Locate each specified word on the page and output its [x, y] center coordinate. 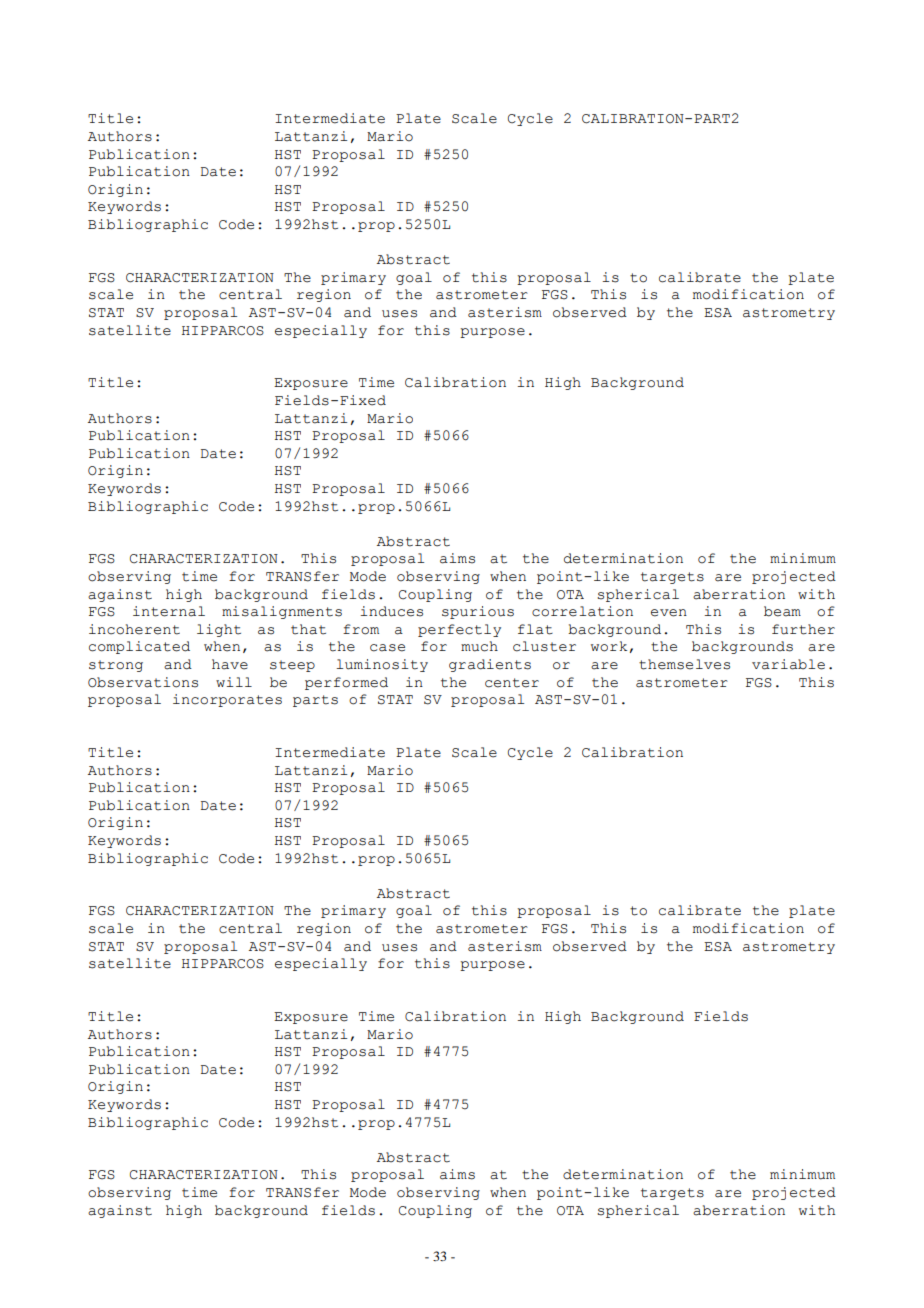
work [609, 646]
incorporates [227, 700]
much [479, 646]
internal [169, 611]
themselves [684, 664]
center [512, 683]
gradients [490, 665]
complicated [139, 647]
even [669, 613]
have [230, 664]
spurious [478, 612]
